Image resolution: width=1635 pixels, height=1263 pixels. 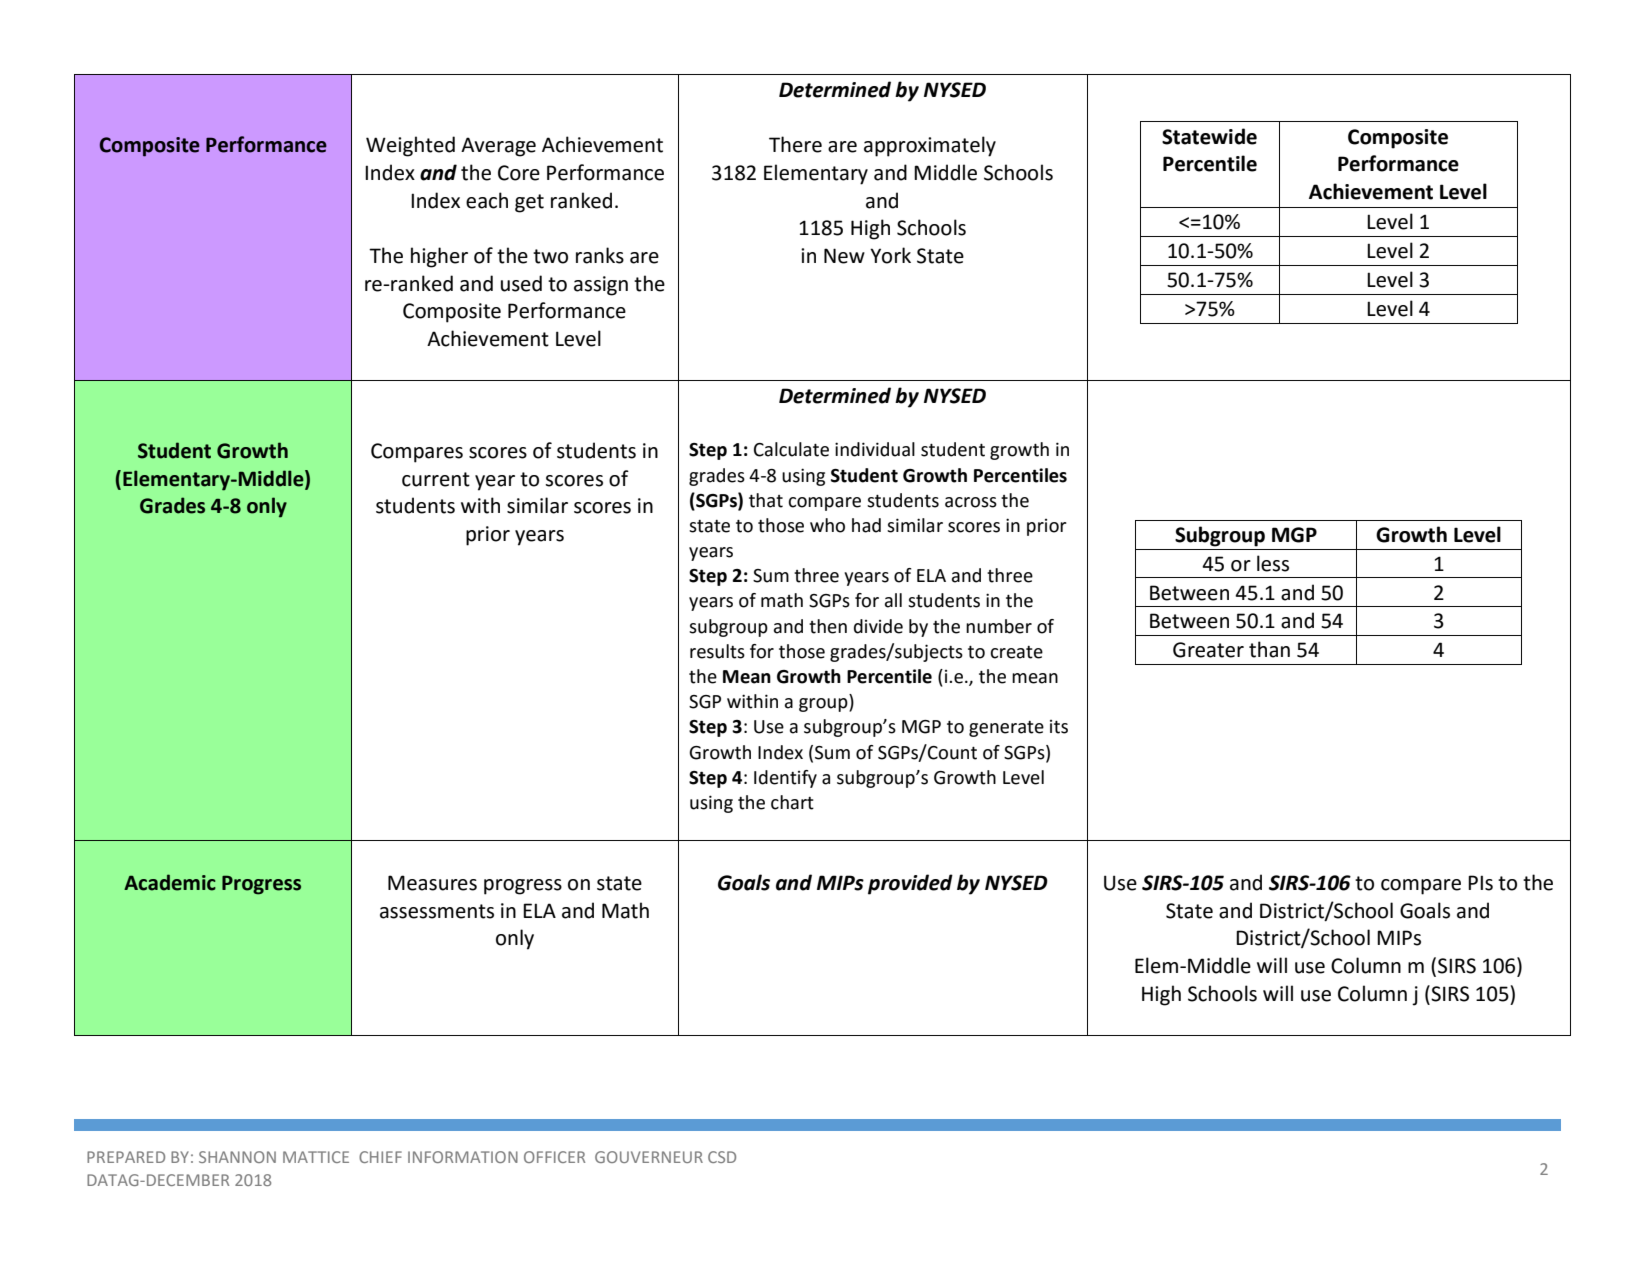 What do you see at coordinates (410, 146) in the document?
I see `Weighted` at bounding box center [410, 146].
